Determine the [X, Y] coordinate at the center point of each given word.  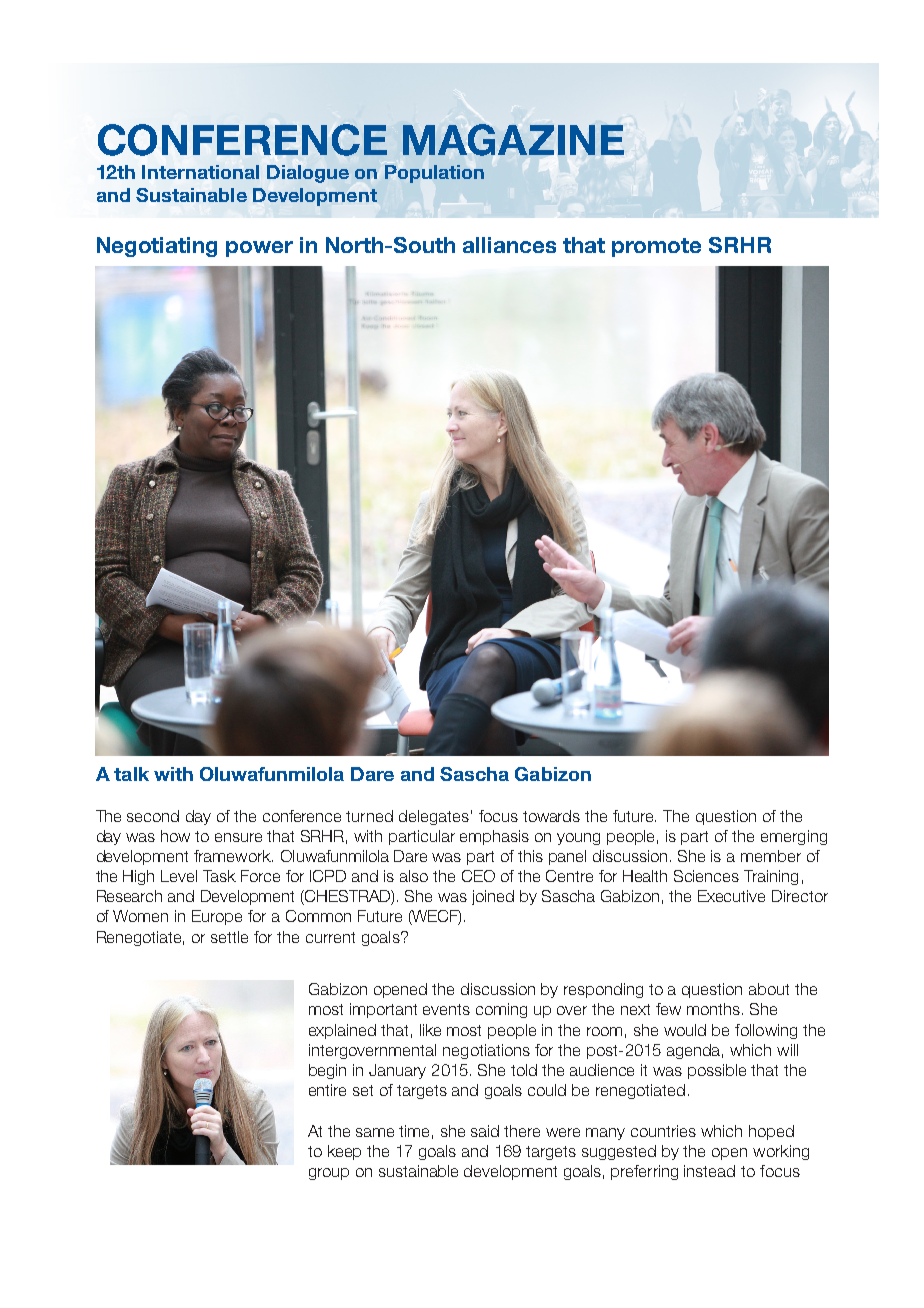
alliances [509, 245]
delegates [434, 817]
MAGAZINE [513, 140]
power [259, 249]
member [771, 856]
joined [493, 897]
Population [434, 174]
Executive [731, 896]
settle [229, 937]
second [153, 816]
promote [656, 247]
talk [131, 774]
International [200, 172]
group [329, 1174]
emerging [794, 837]
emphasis [494, 837]
